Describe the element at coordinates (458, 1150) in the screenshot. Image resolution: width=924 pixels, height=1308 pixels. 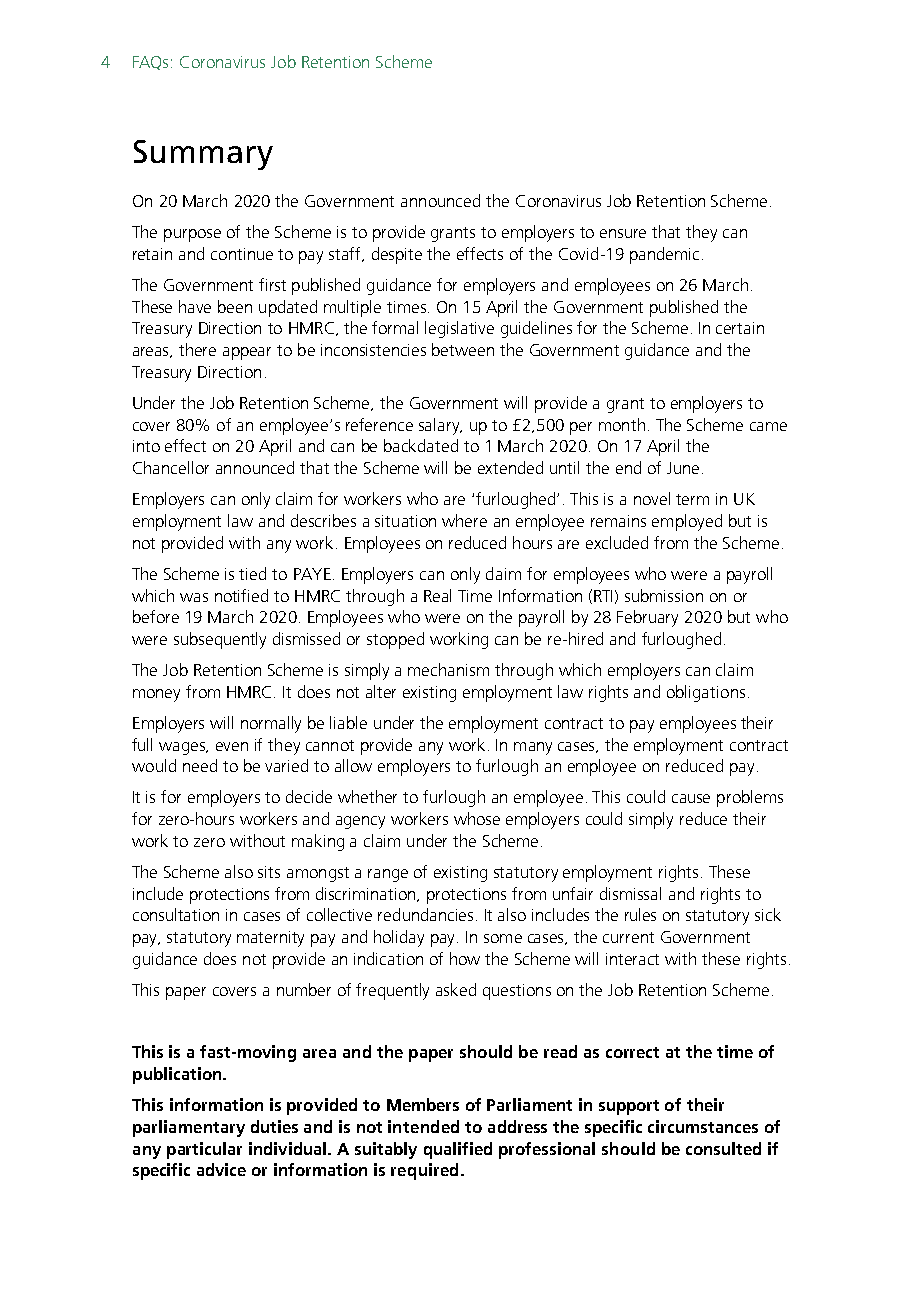
I see `qualified` at that location.
